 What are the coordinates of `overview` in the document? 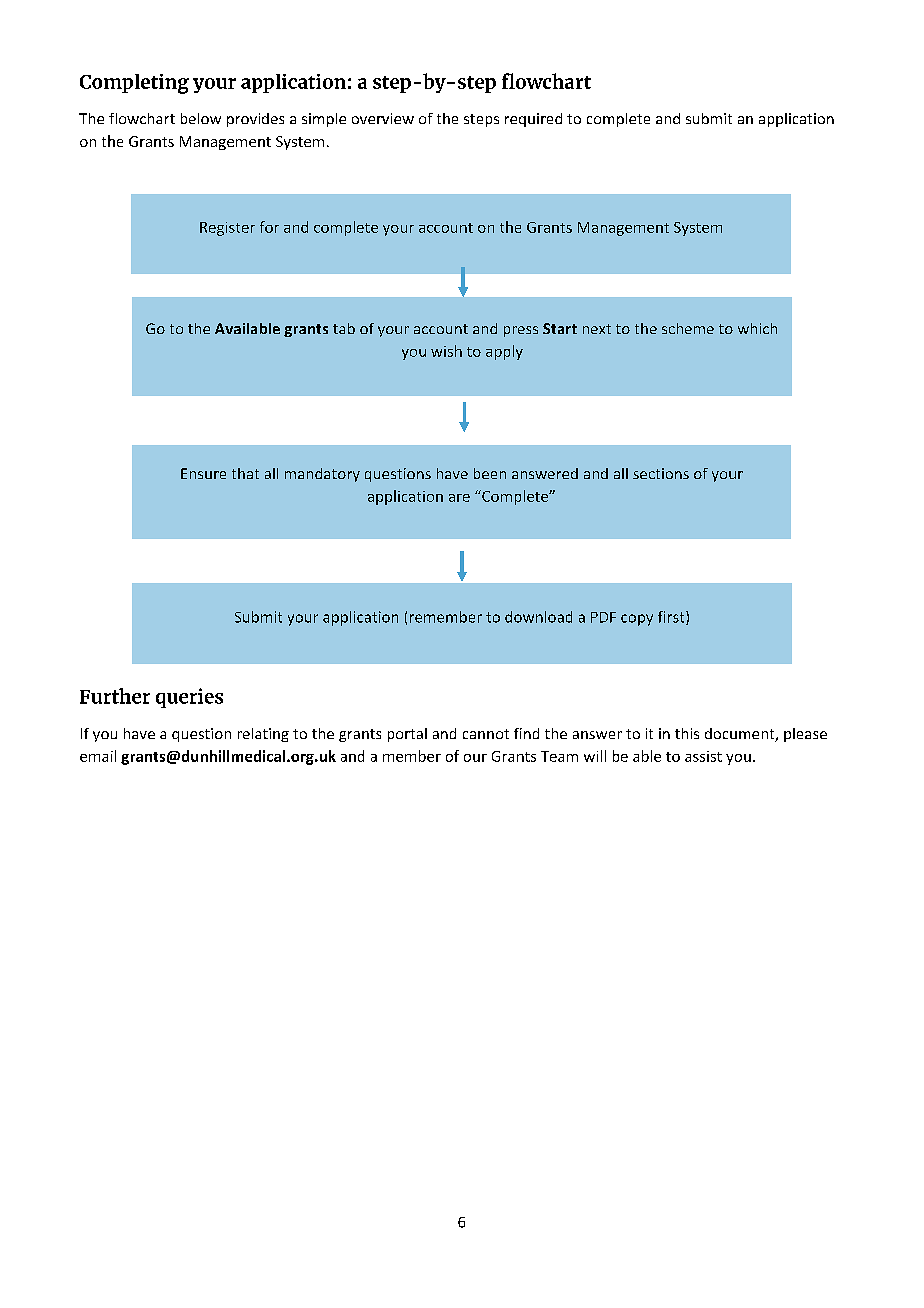 It's located at (383, 118).
